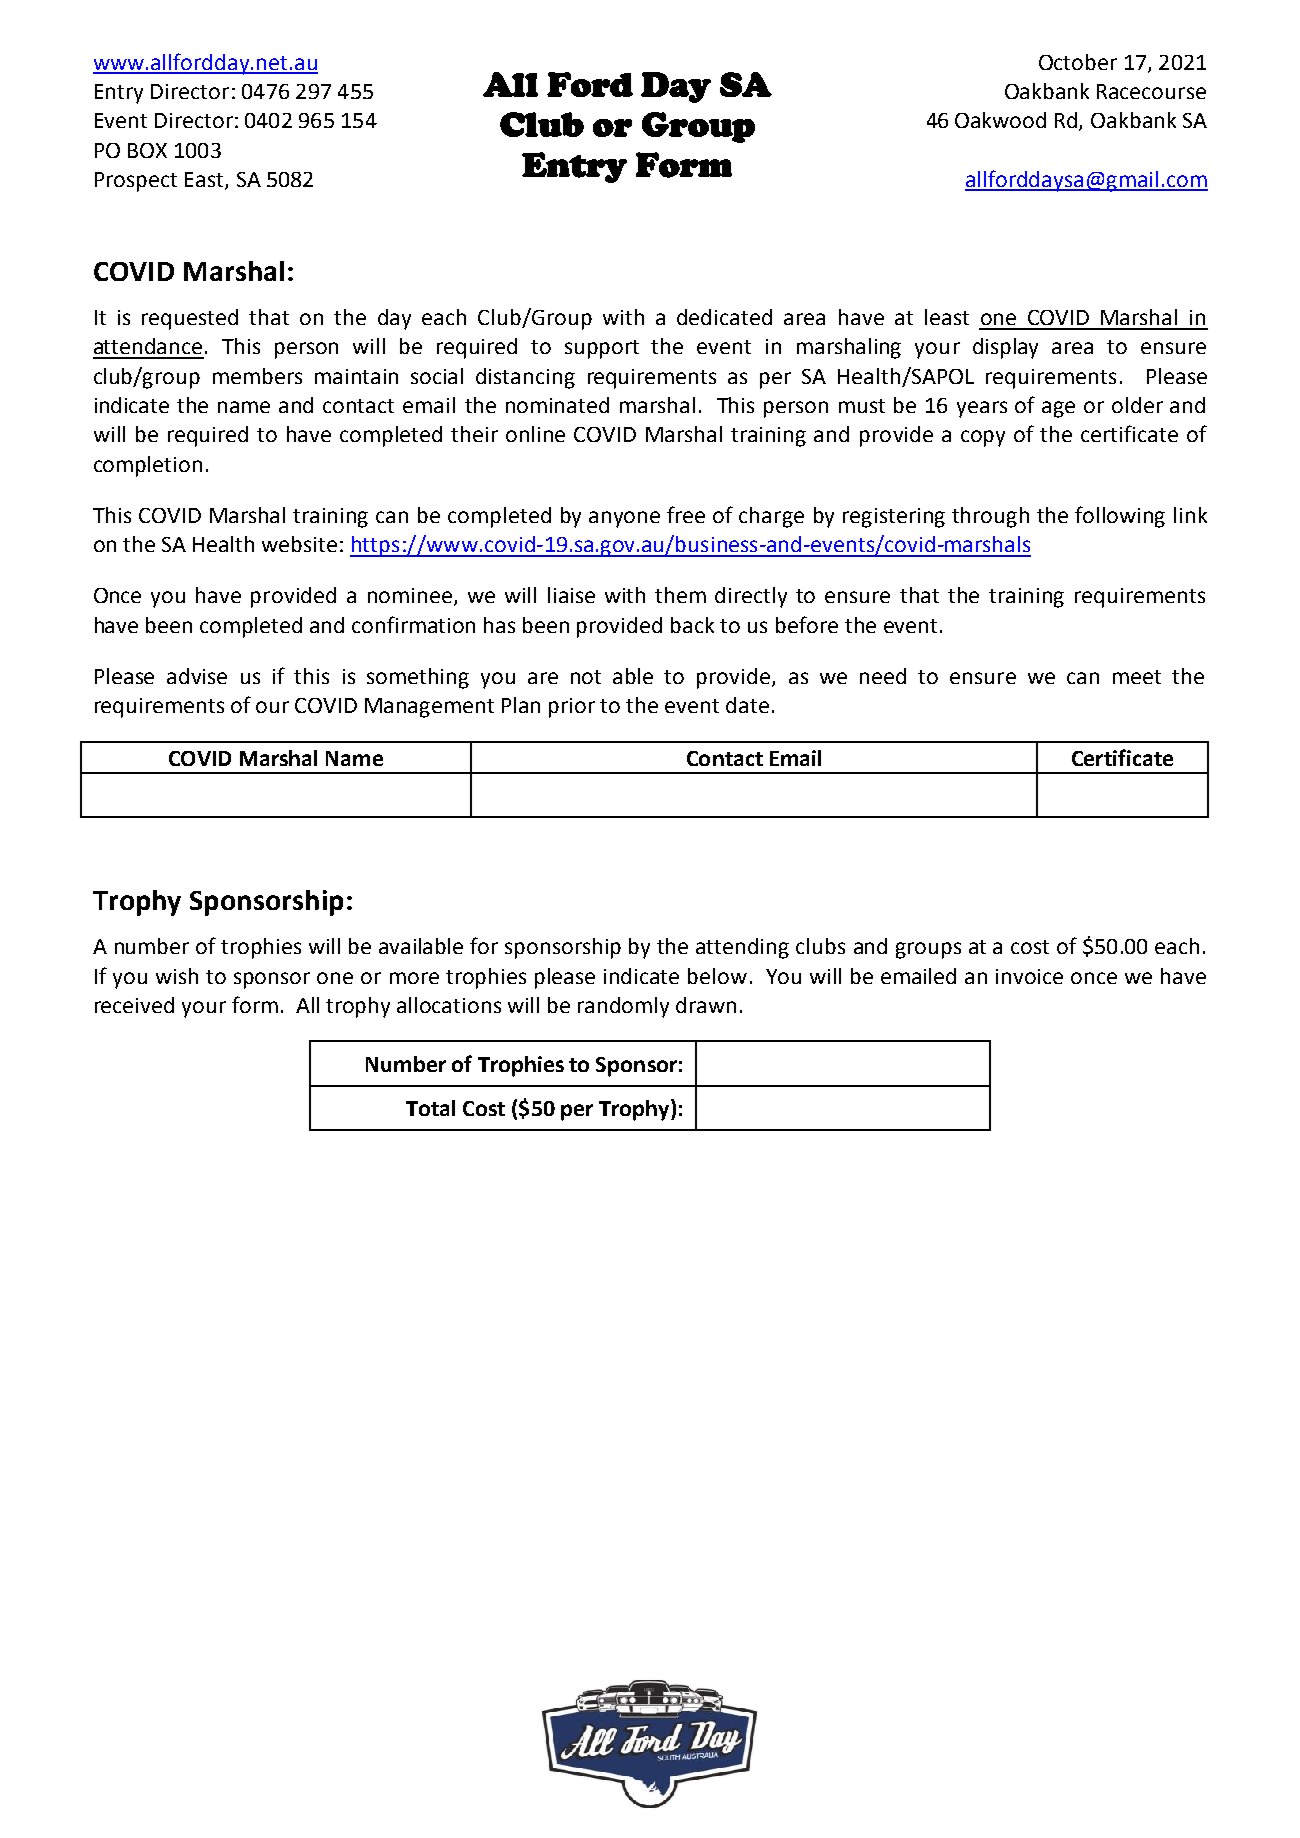  What do you see at coordinates (1078, 62) in the page?
I see `October` at bounding box center [1078, 62].
